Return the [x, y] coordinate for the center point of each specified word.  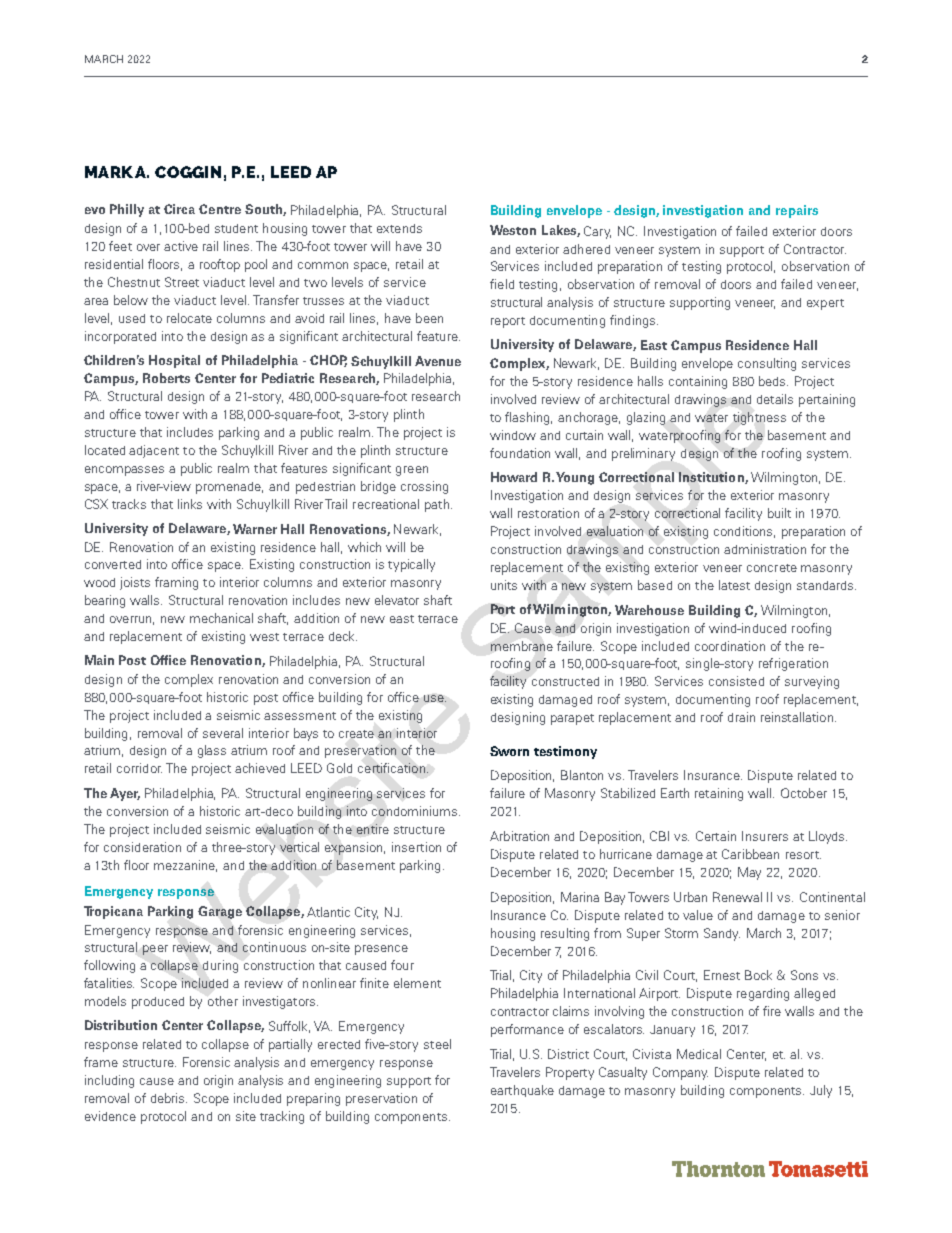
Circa [179, 209]
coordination [730, 646]
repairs [797, 211]
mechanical [221, 618]
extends [399, 228]
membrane [522, 646]
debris [169, 1098]
